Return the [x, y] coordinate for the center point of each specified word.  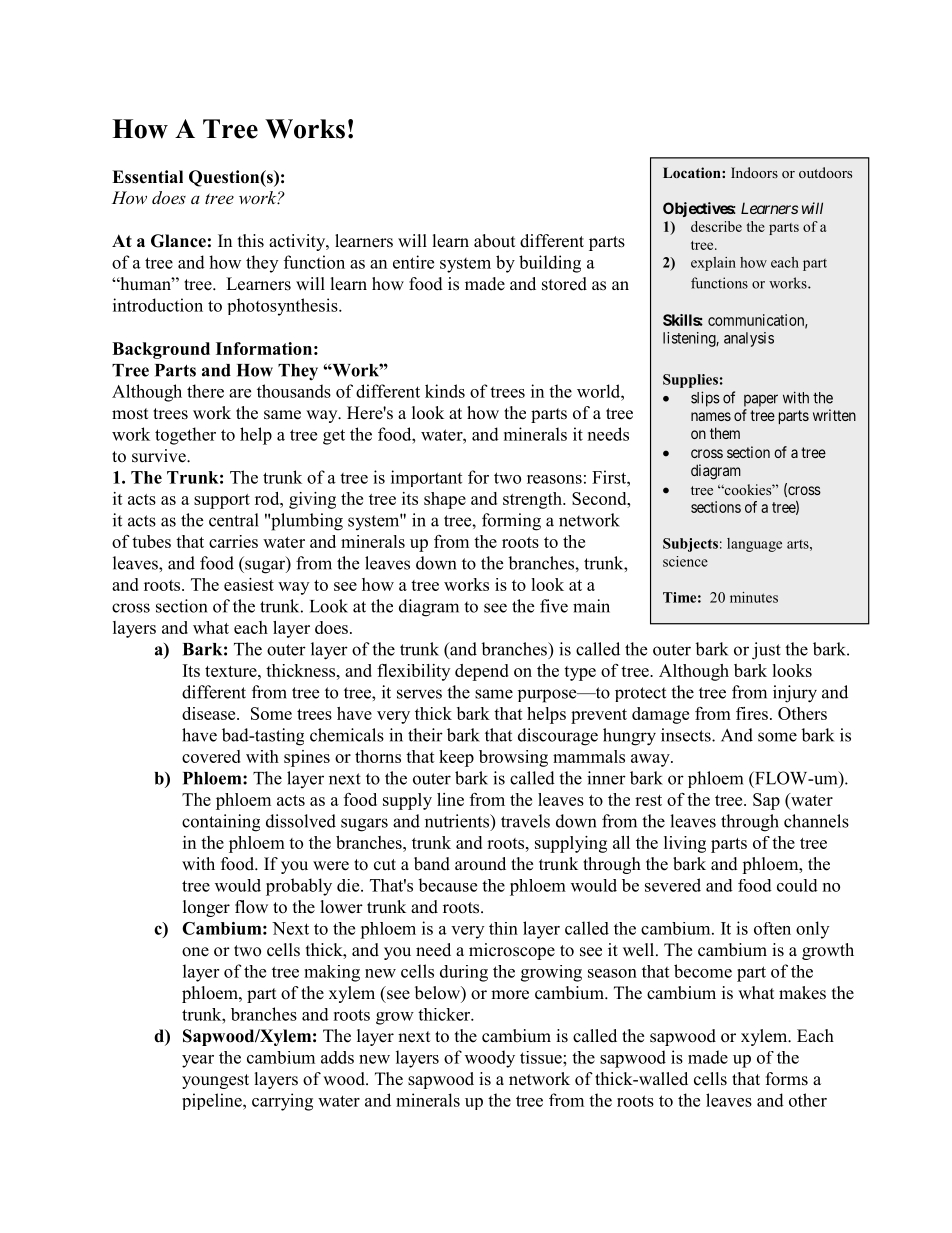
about [494, 241]
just [766, 651]
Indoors [754, 172]
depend [482, 672]
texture [232, 671]
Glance [178, 241]
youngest [215, 1081]
